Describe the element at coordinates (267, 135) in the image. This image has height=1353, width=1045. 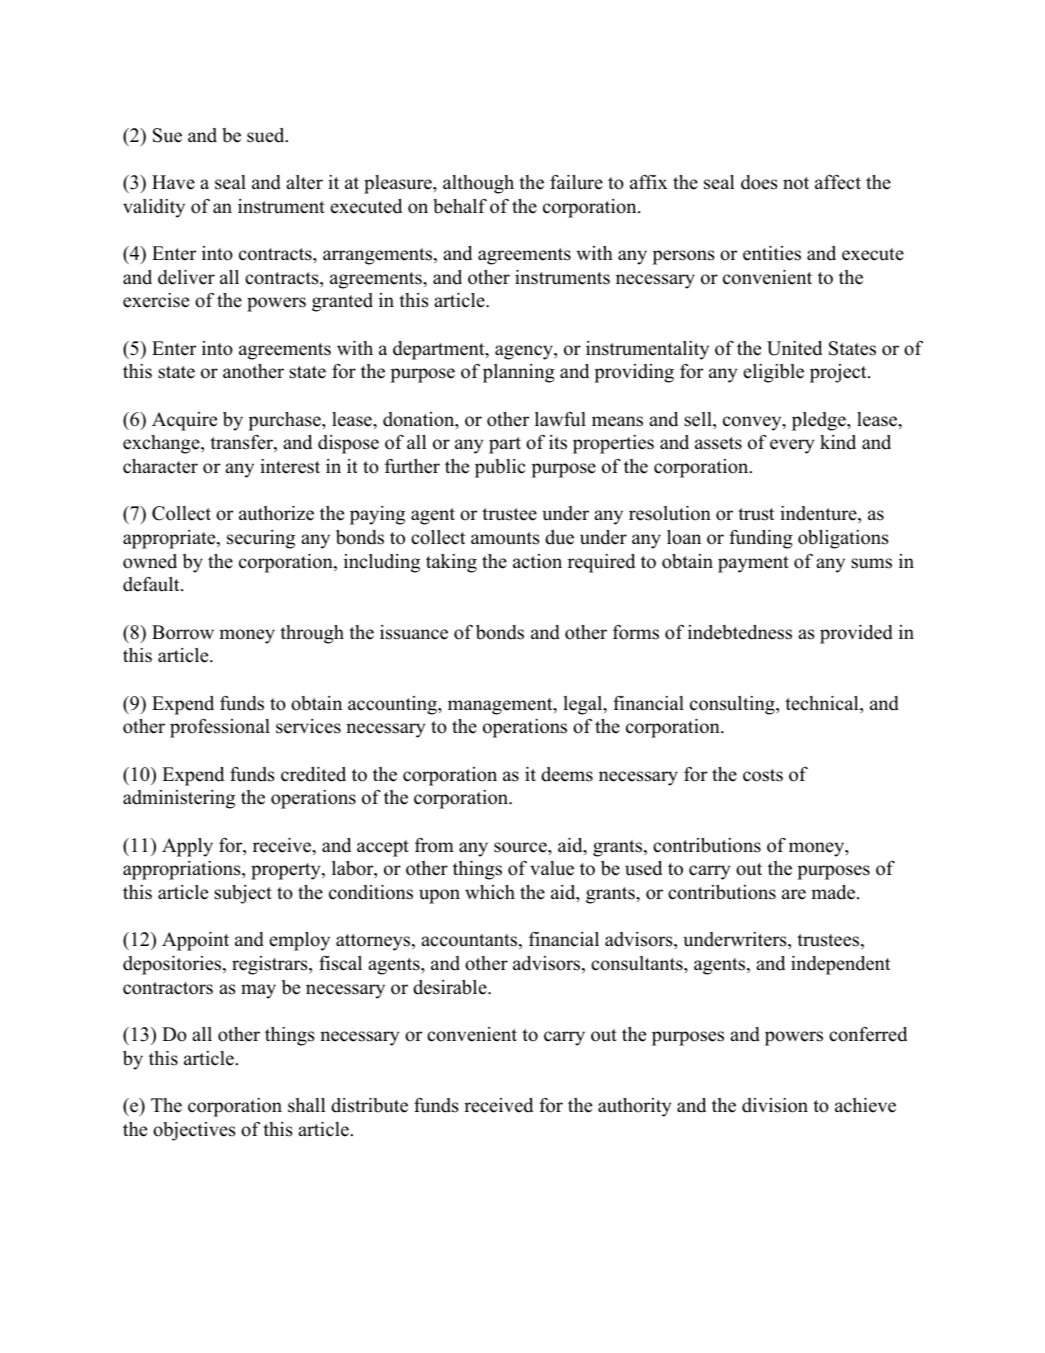
I see `sued` at that location.
